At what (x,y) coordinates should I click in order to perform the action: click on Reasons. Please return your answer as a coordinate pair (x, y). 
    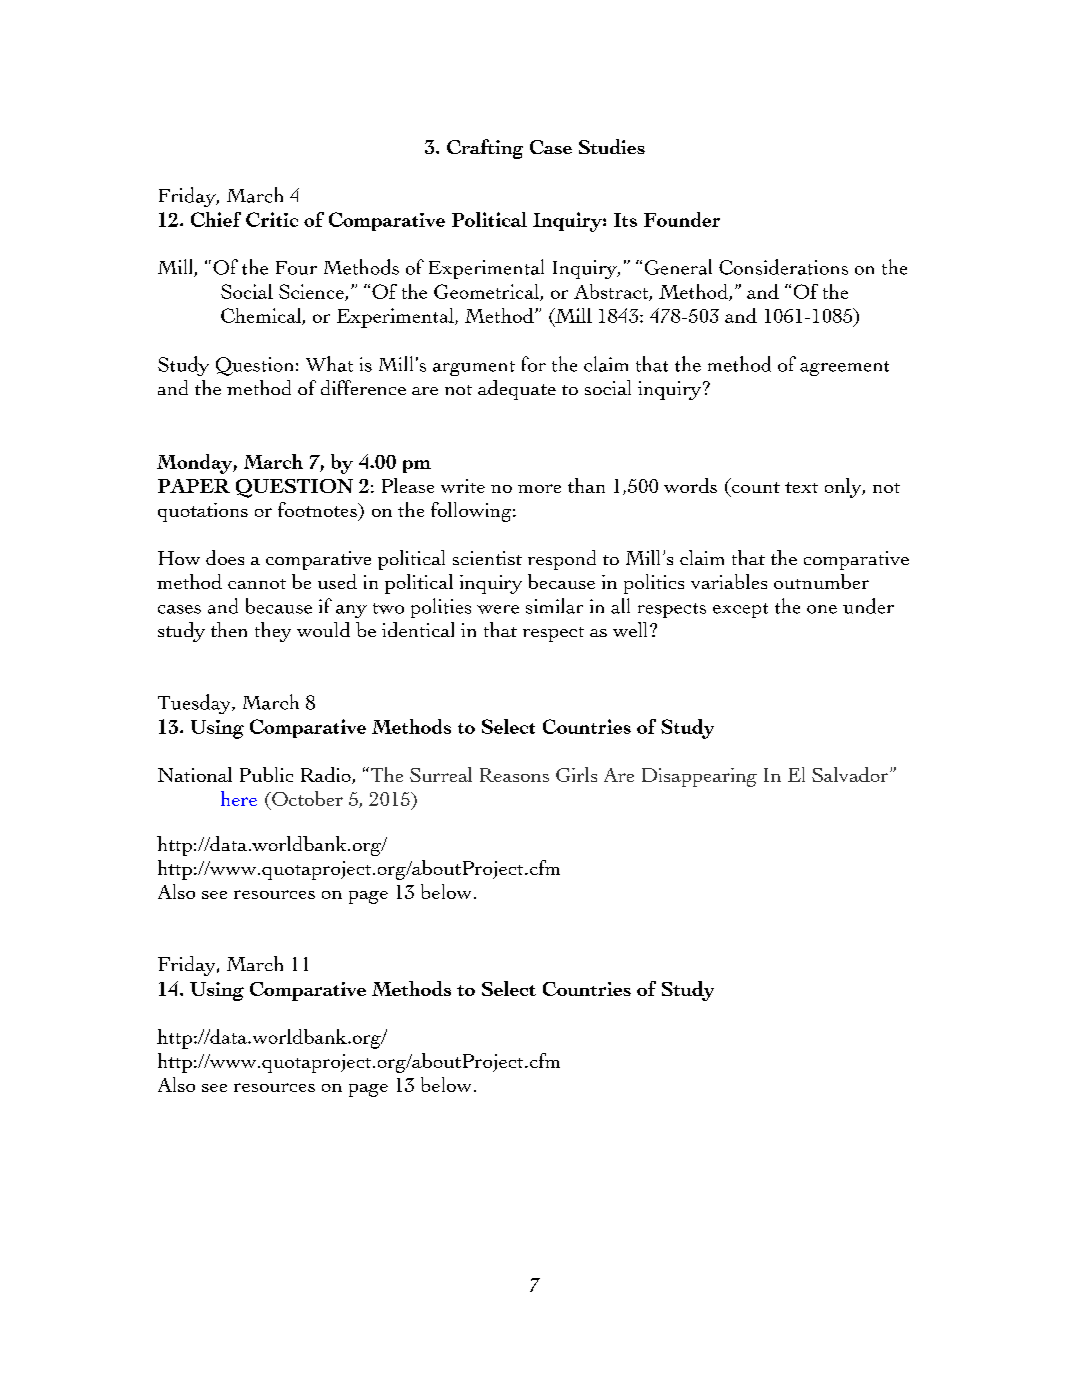
    Looking at the image, I should click on (514, 775).
